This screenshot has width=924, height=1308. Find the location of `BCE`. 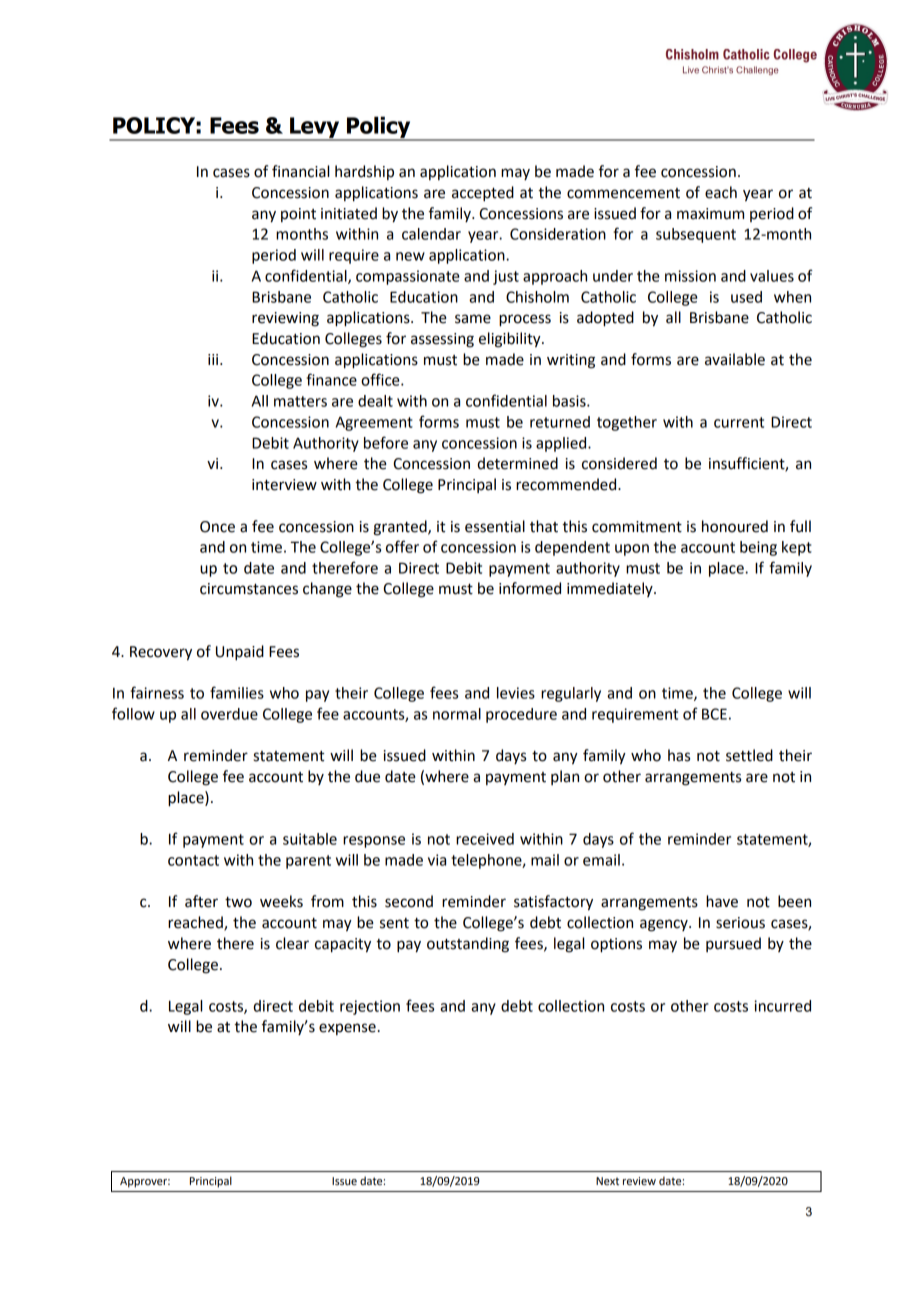

BCE is located at coordinates (714, 714).
